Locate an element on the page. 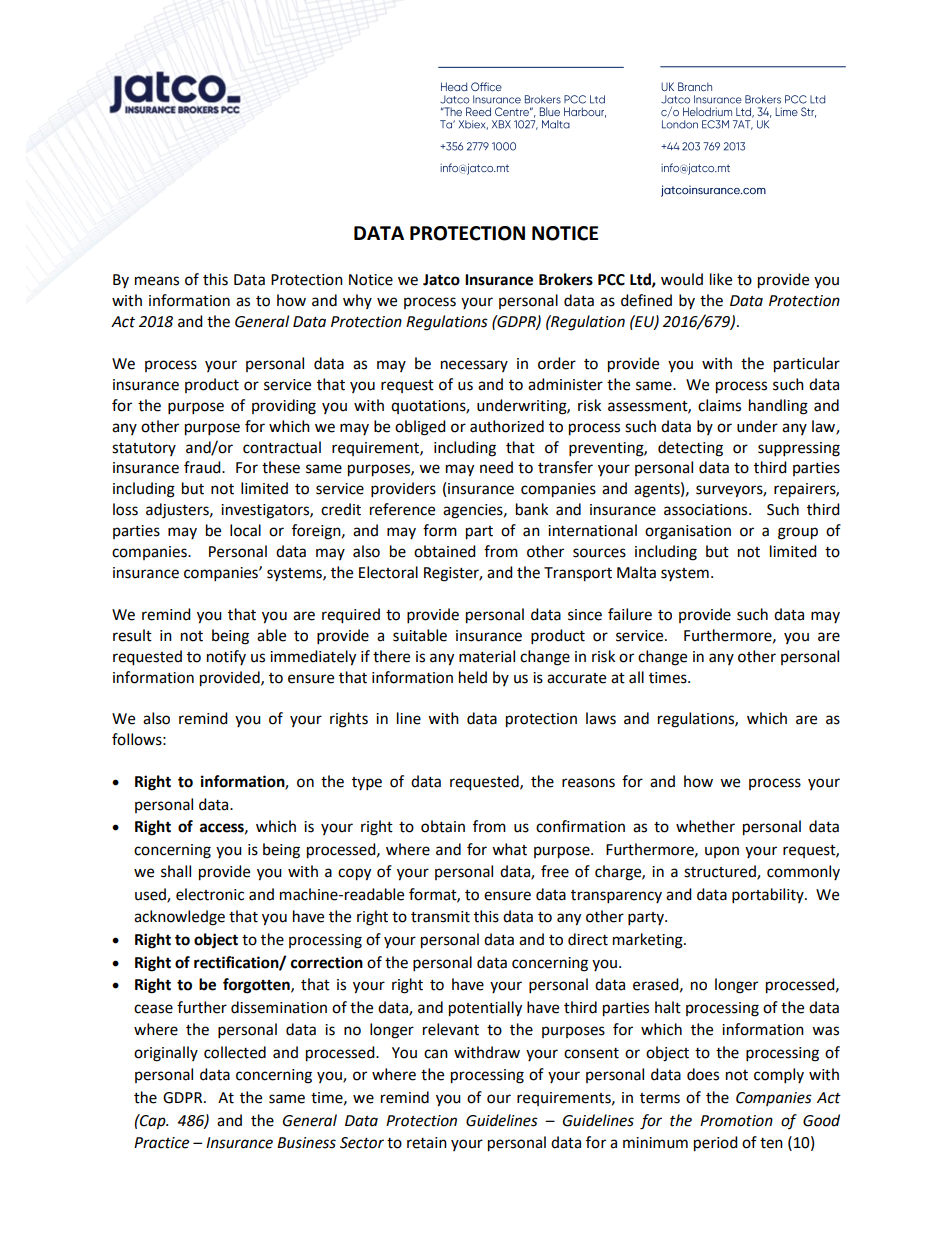 The height and width of the document is (1233, 952). means is located at coordinates (157, 281).
